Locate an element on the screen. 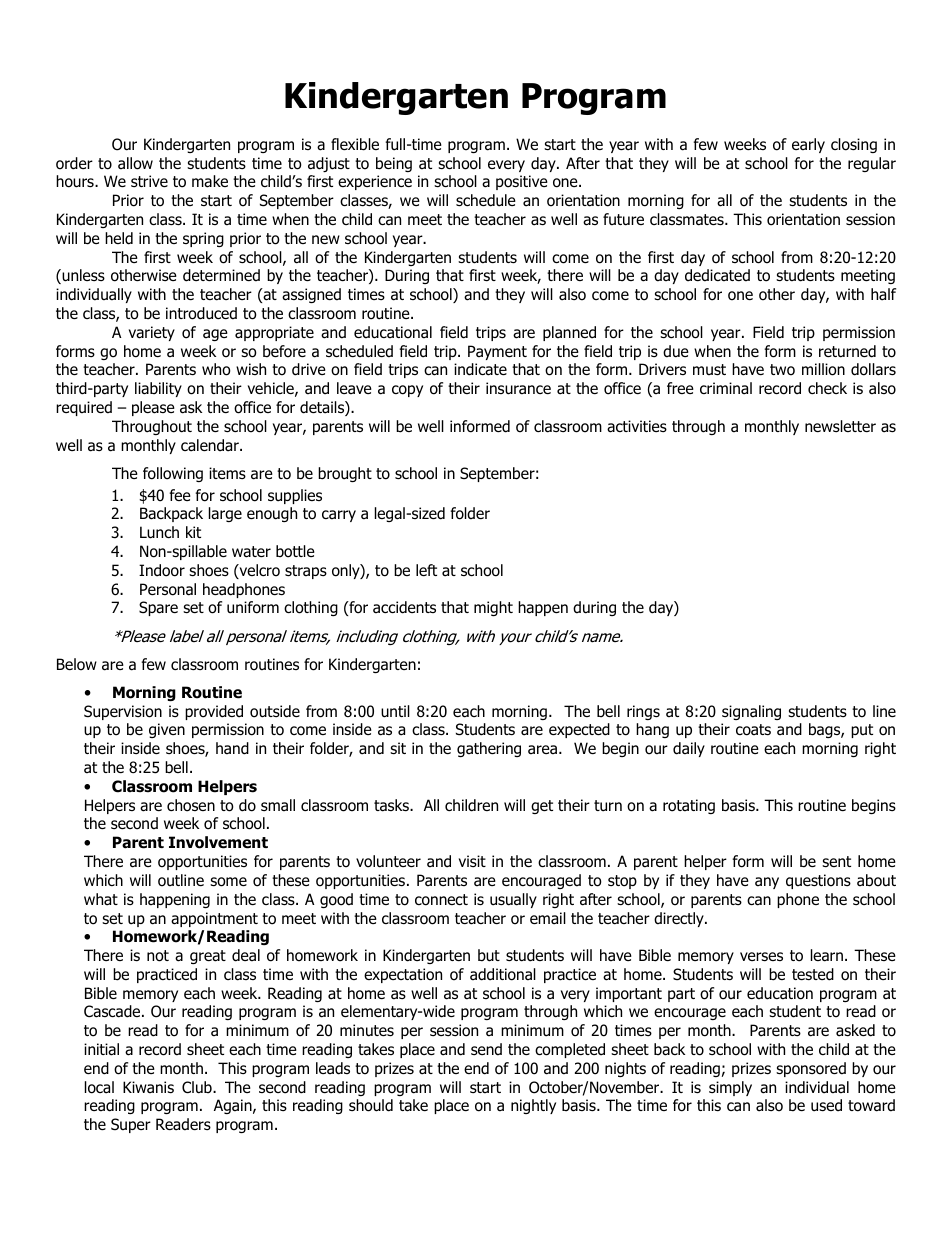  newsletter is located at coordinates (840, 426).
